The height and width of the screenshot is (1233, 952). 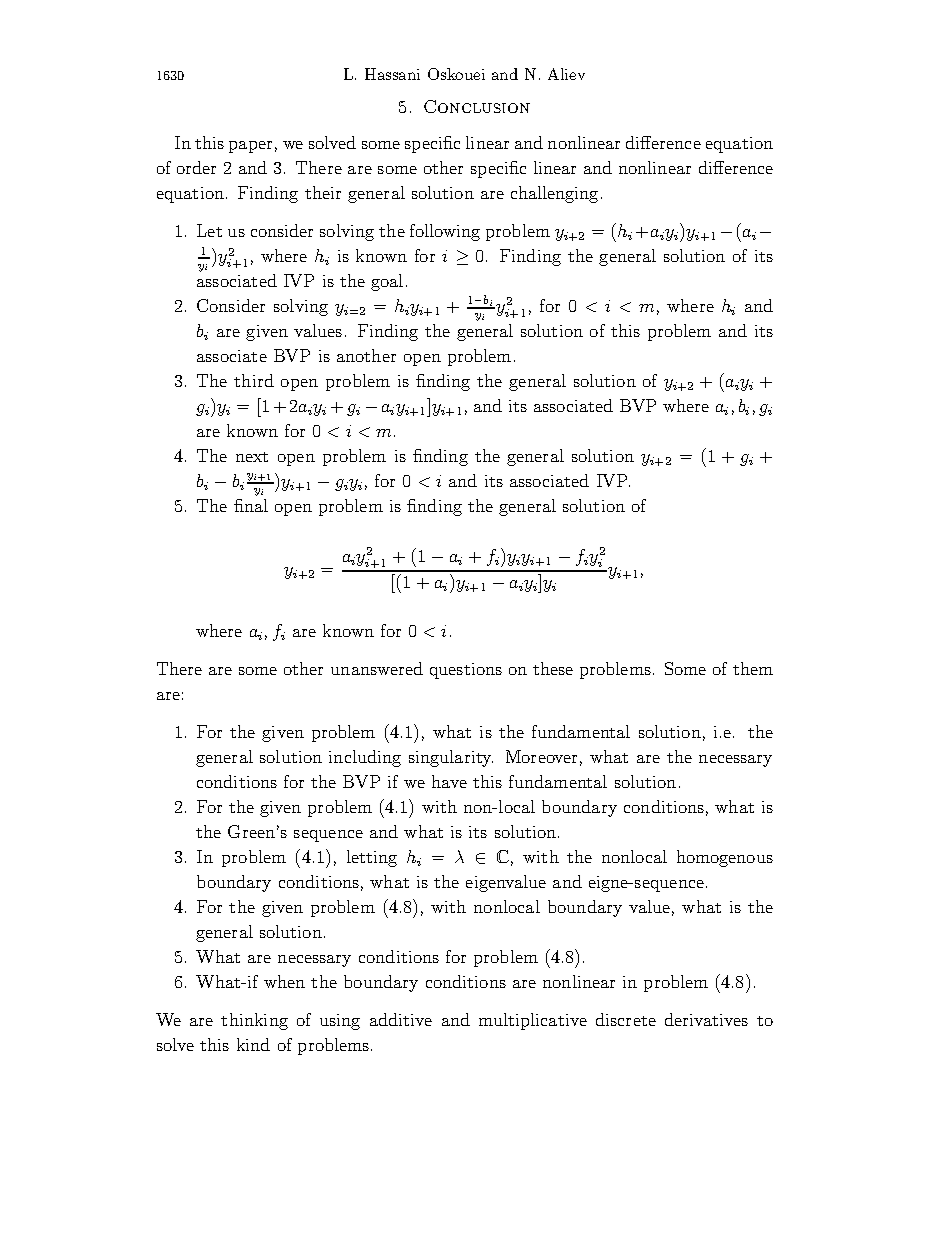 I want to click on singularity, so click(x=451, y=758).
